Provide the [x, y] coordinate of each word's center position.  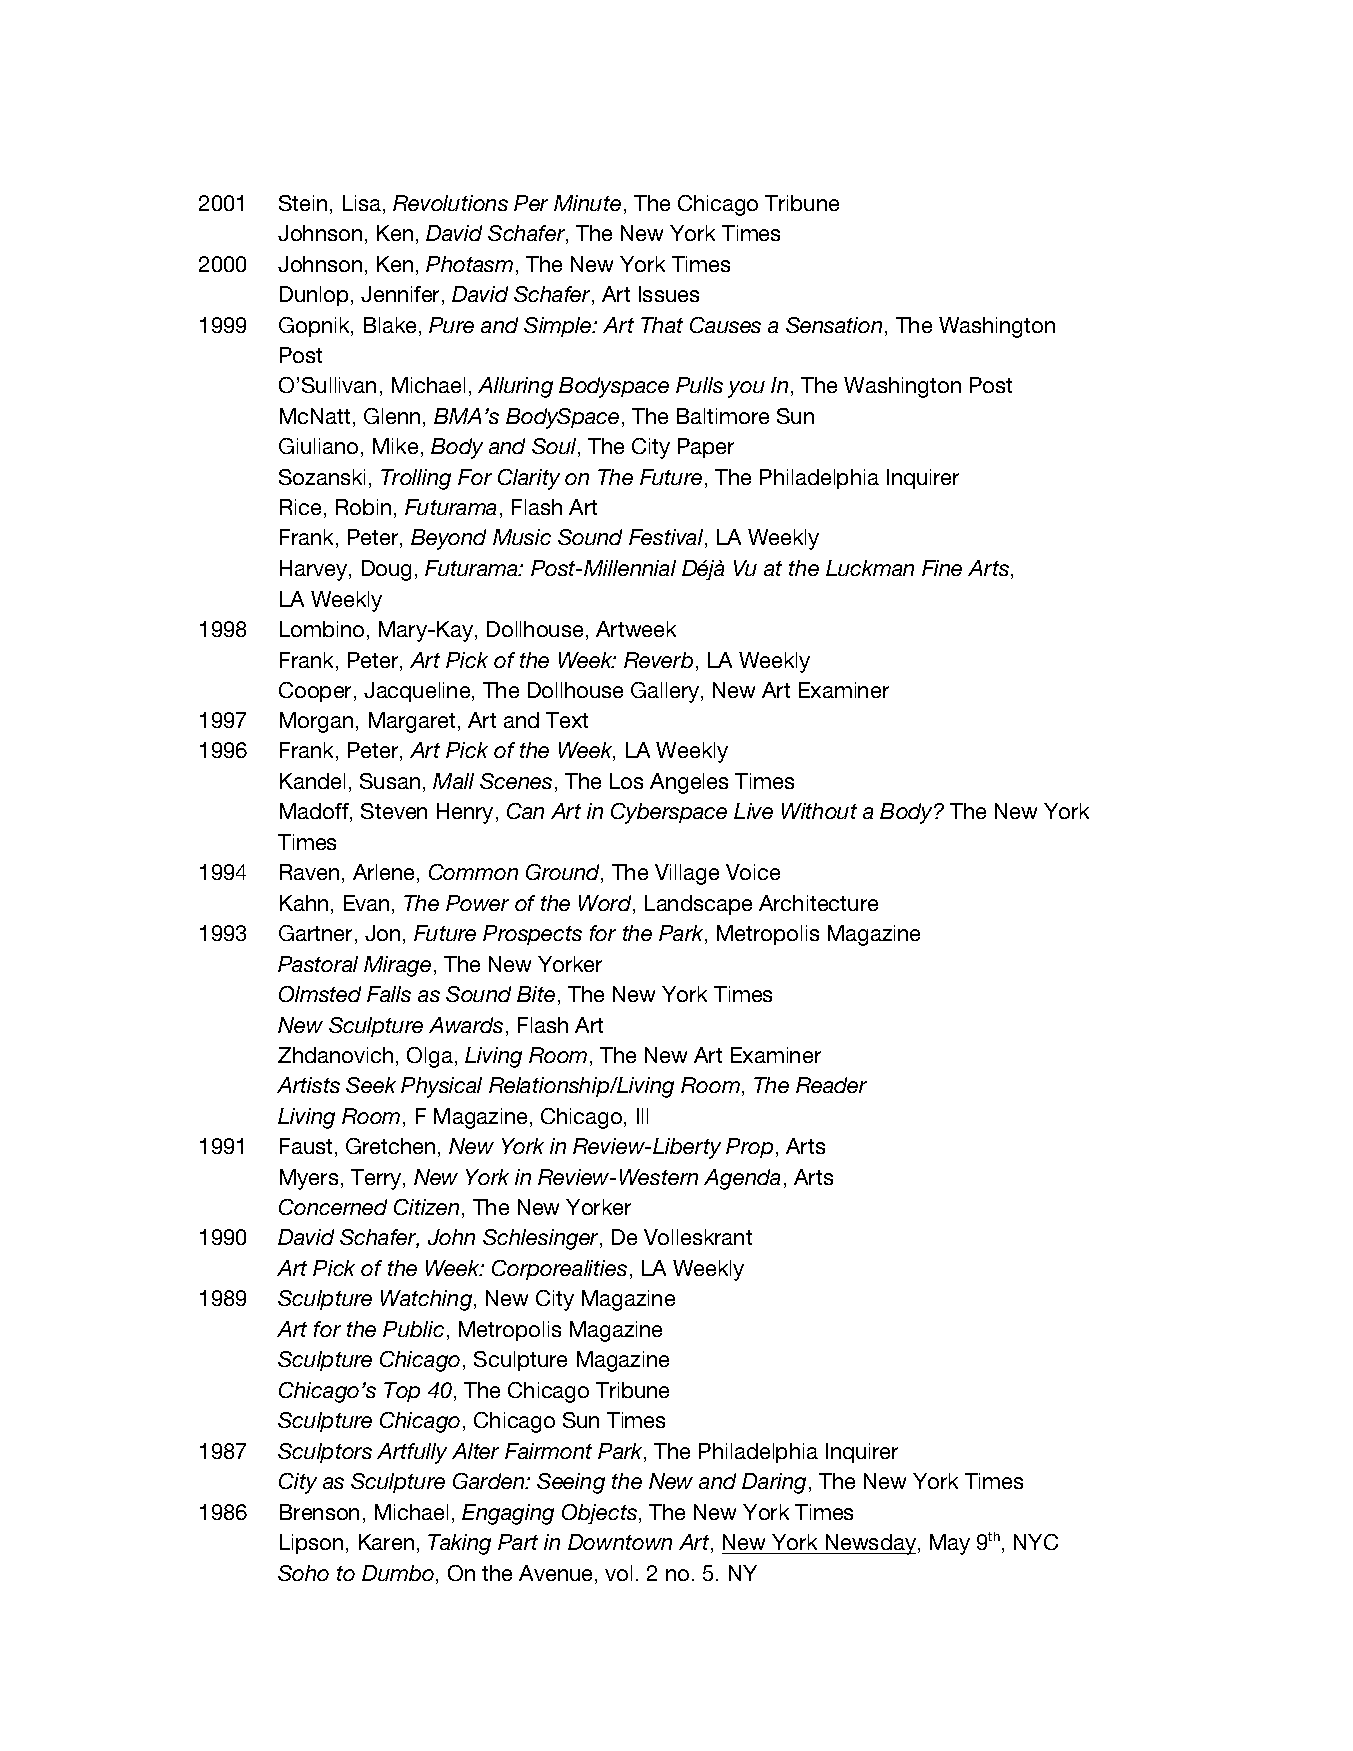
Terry [377, 1179]
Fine [942, 568]
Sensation [834, 325]
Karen [386, 1542]
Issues [669, 294]
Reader [831, 1085]
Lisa [363, 204]
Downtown [620, 1542]
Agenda [742, 1179]
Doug [386, 570]
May [950, 1544]
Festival [667, 538]
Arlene [385, 873]
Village [687, 874]
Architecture [818, 903]
